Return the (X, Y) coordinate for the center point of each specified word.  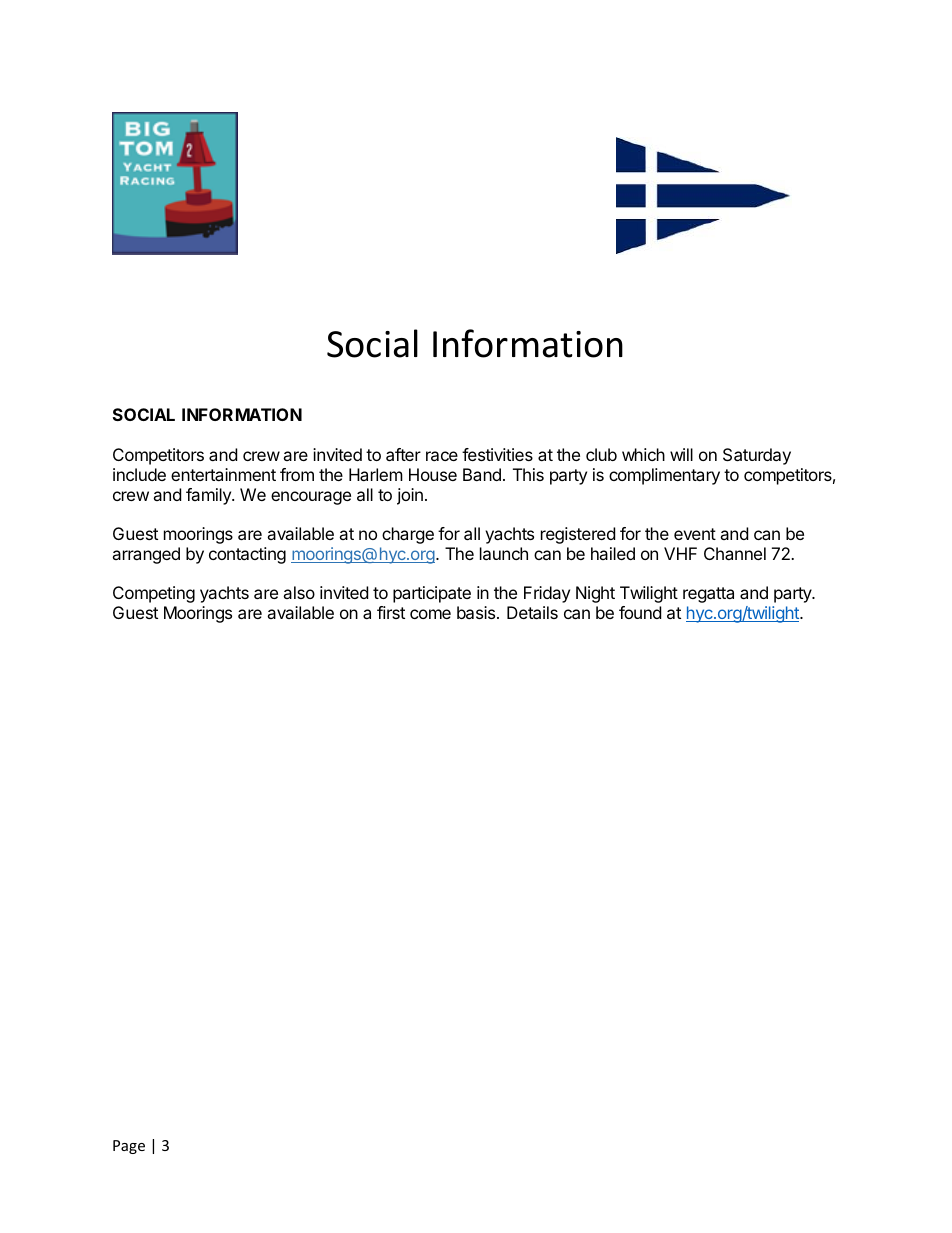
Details (532, 612)
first (391, 612)
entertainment (223, 474)
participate (432, 594)
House (433, 474)
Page (129, 1147)
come (430, 614)
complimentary (664, 476)
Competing (154, 594)
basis (477, 612)
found (640, 612)
